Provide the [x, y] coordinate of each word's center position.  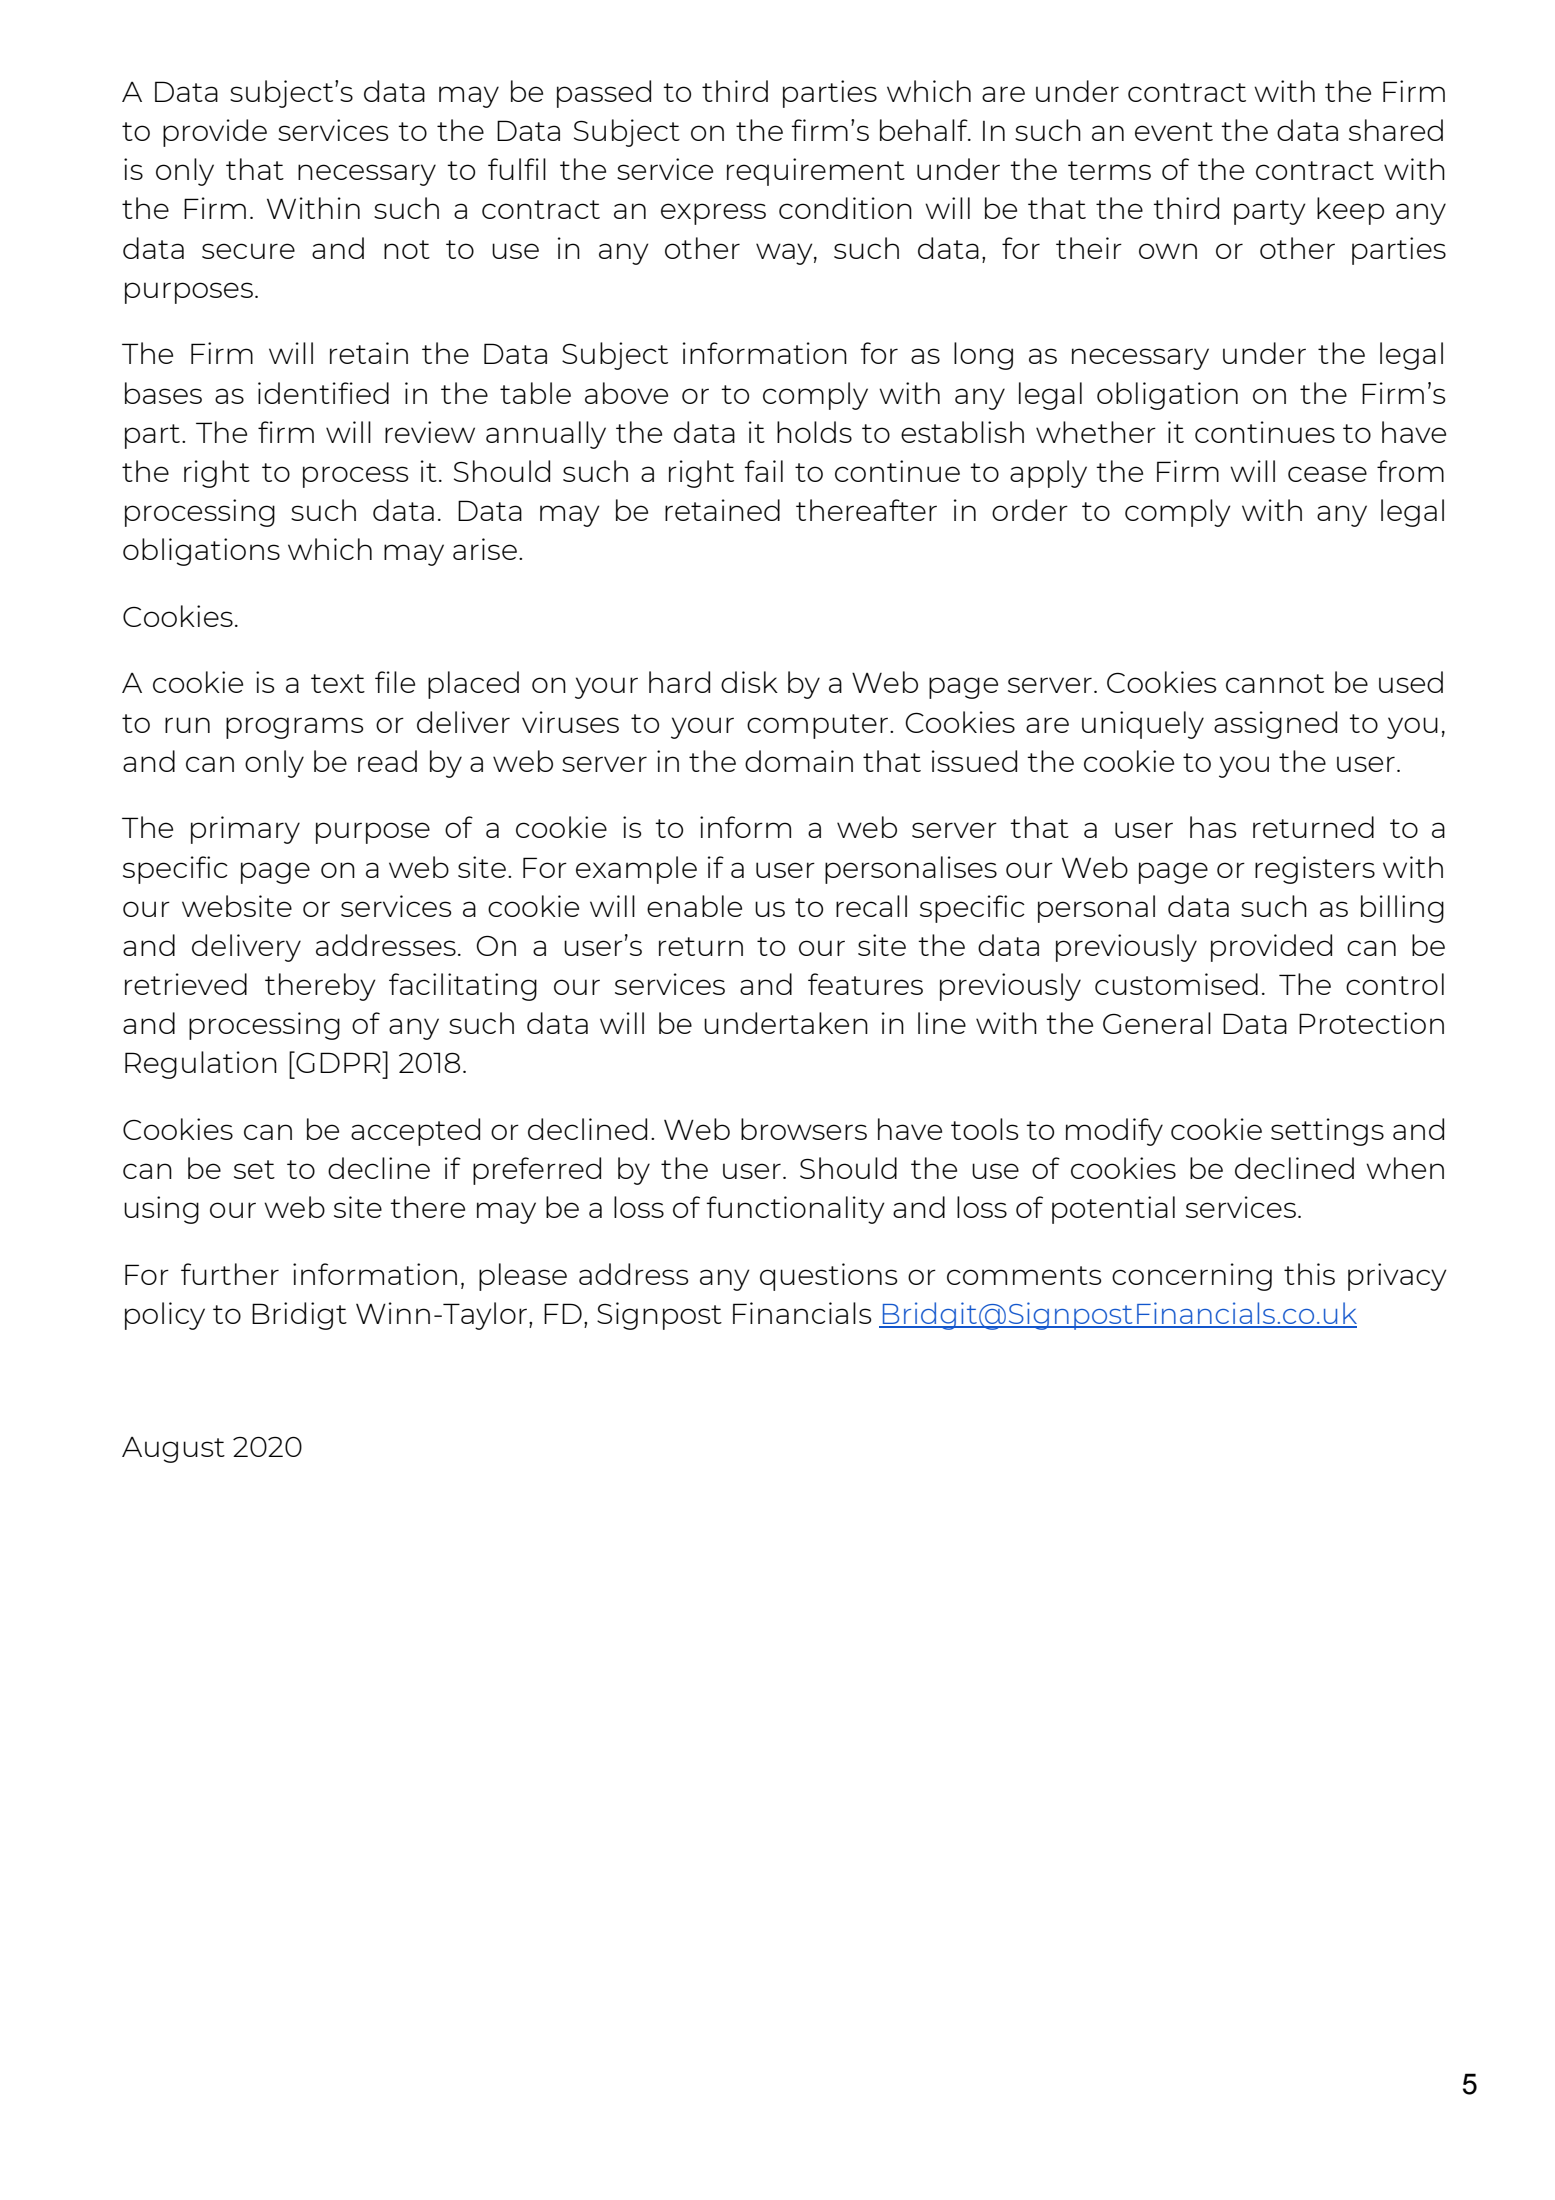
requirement [816, 172]
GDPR [338, 1062]
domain [799, 761]
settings [1327, 1132]
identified [323, 393]
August [173, 1450]
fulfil [517, 169]
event [1174, 131]
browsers [804, 1129]
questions [828, 1277]
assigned [1275, 725]
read [387, 761]
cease [1327, 474]
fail [763, 471]
